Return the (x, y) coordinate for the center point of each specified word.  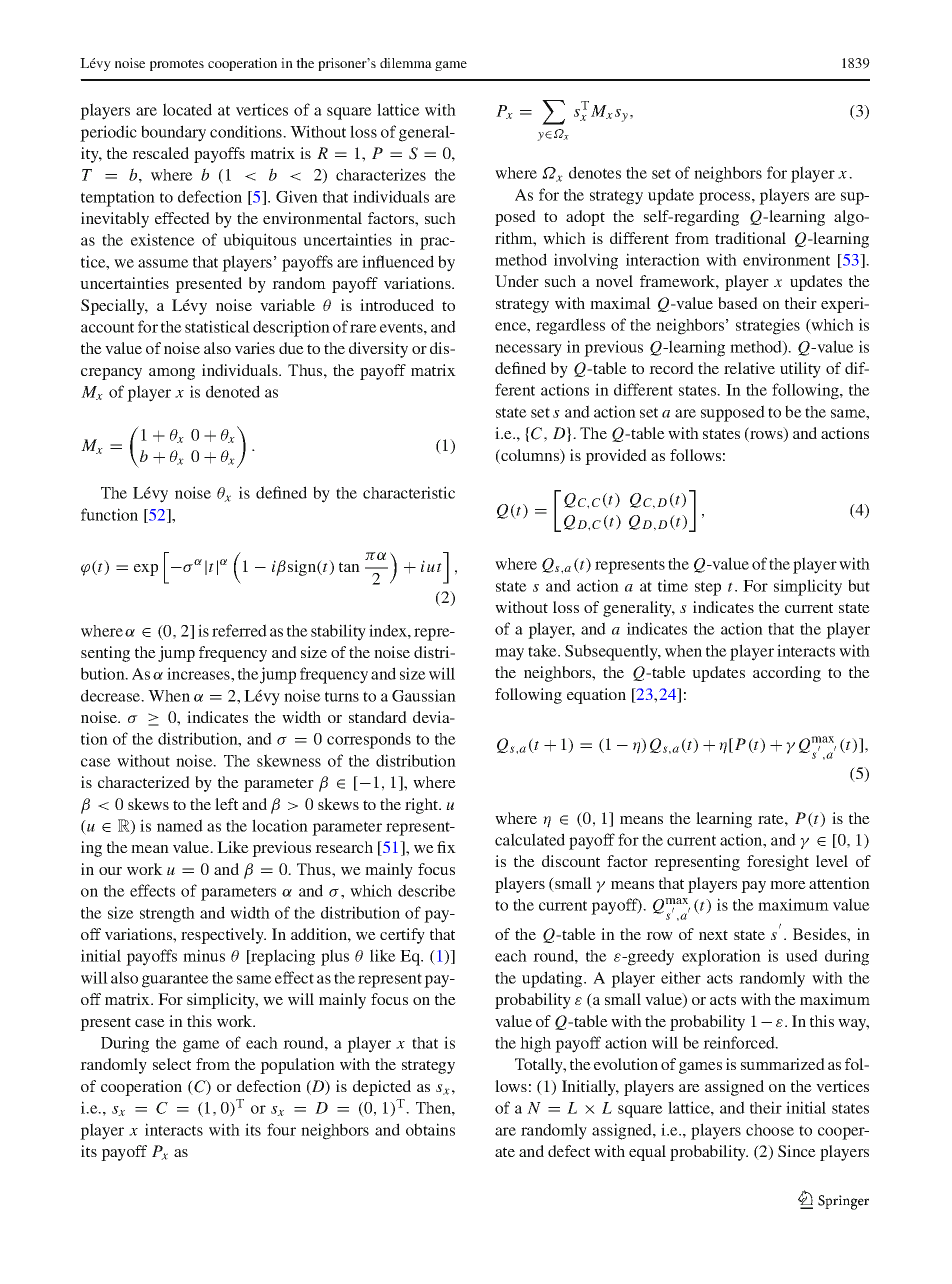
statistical (217, 326)
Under (517, 281)
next (713, 935)
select (172, 1064)
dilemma (406, 63)
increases (199, 673)
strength (167, 915)
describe (427, 890)
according (787, 674)
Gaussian (424, 695)
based (738, 303)
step (708, 588)
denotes (595, 172)
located (187, 109)
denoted (233, 391)
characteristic (409, 492)
